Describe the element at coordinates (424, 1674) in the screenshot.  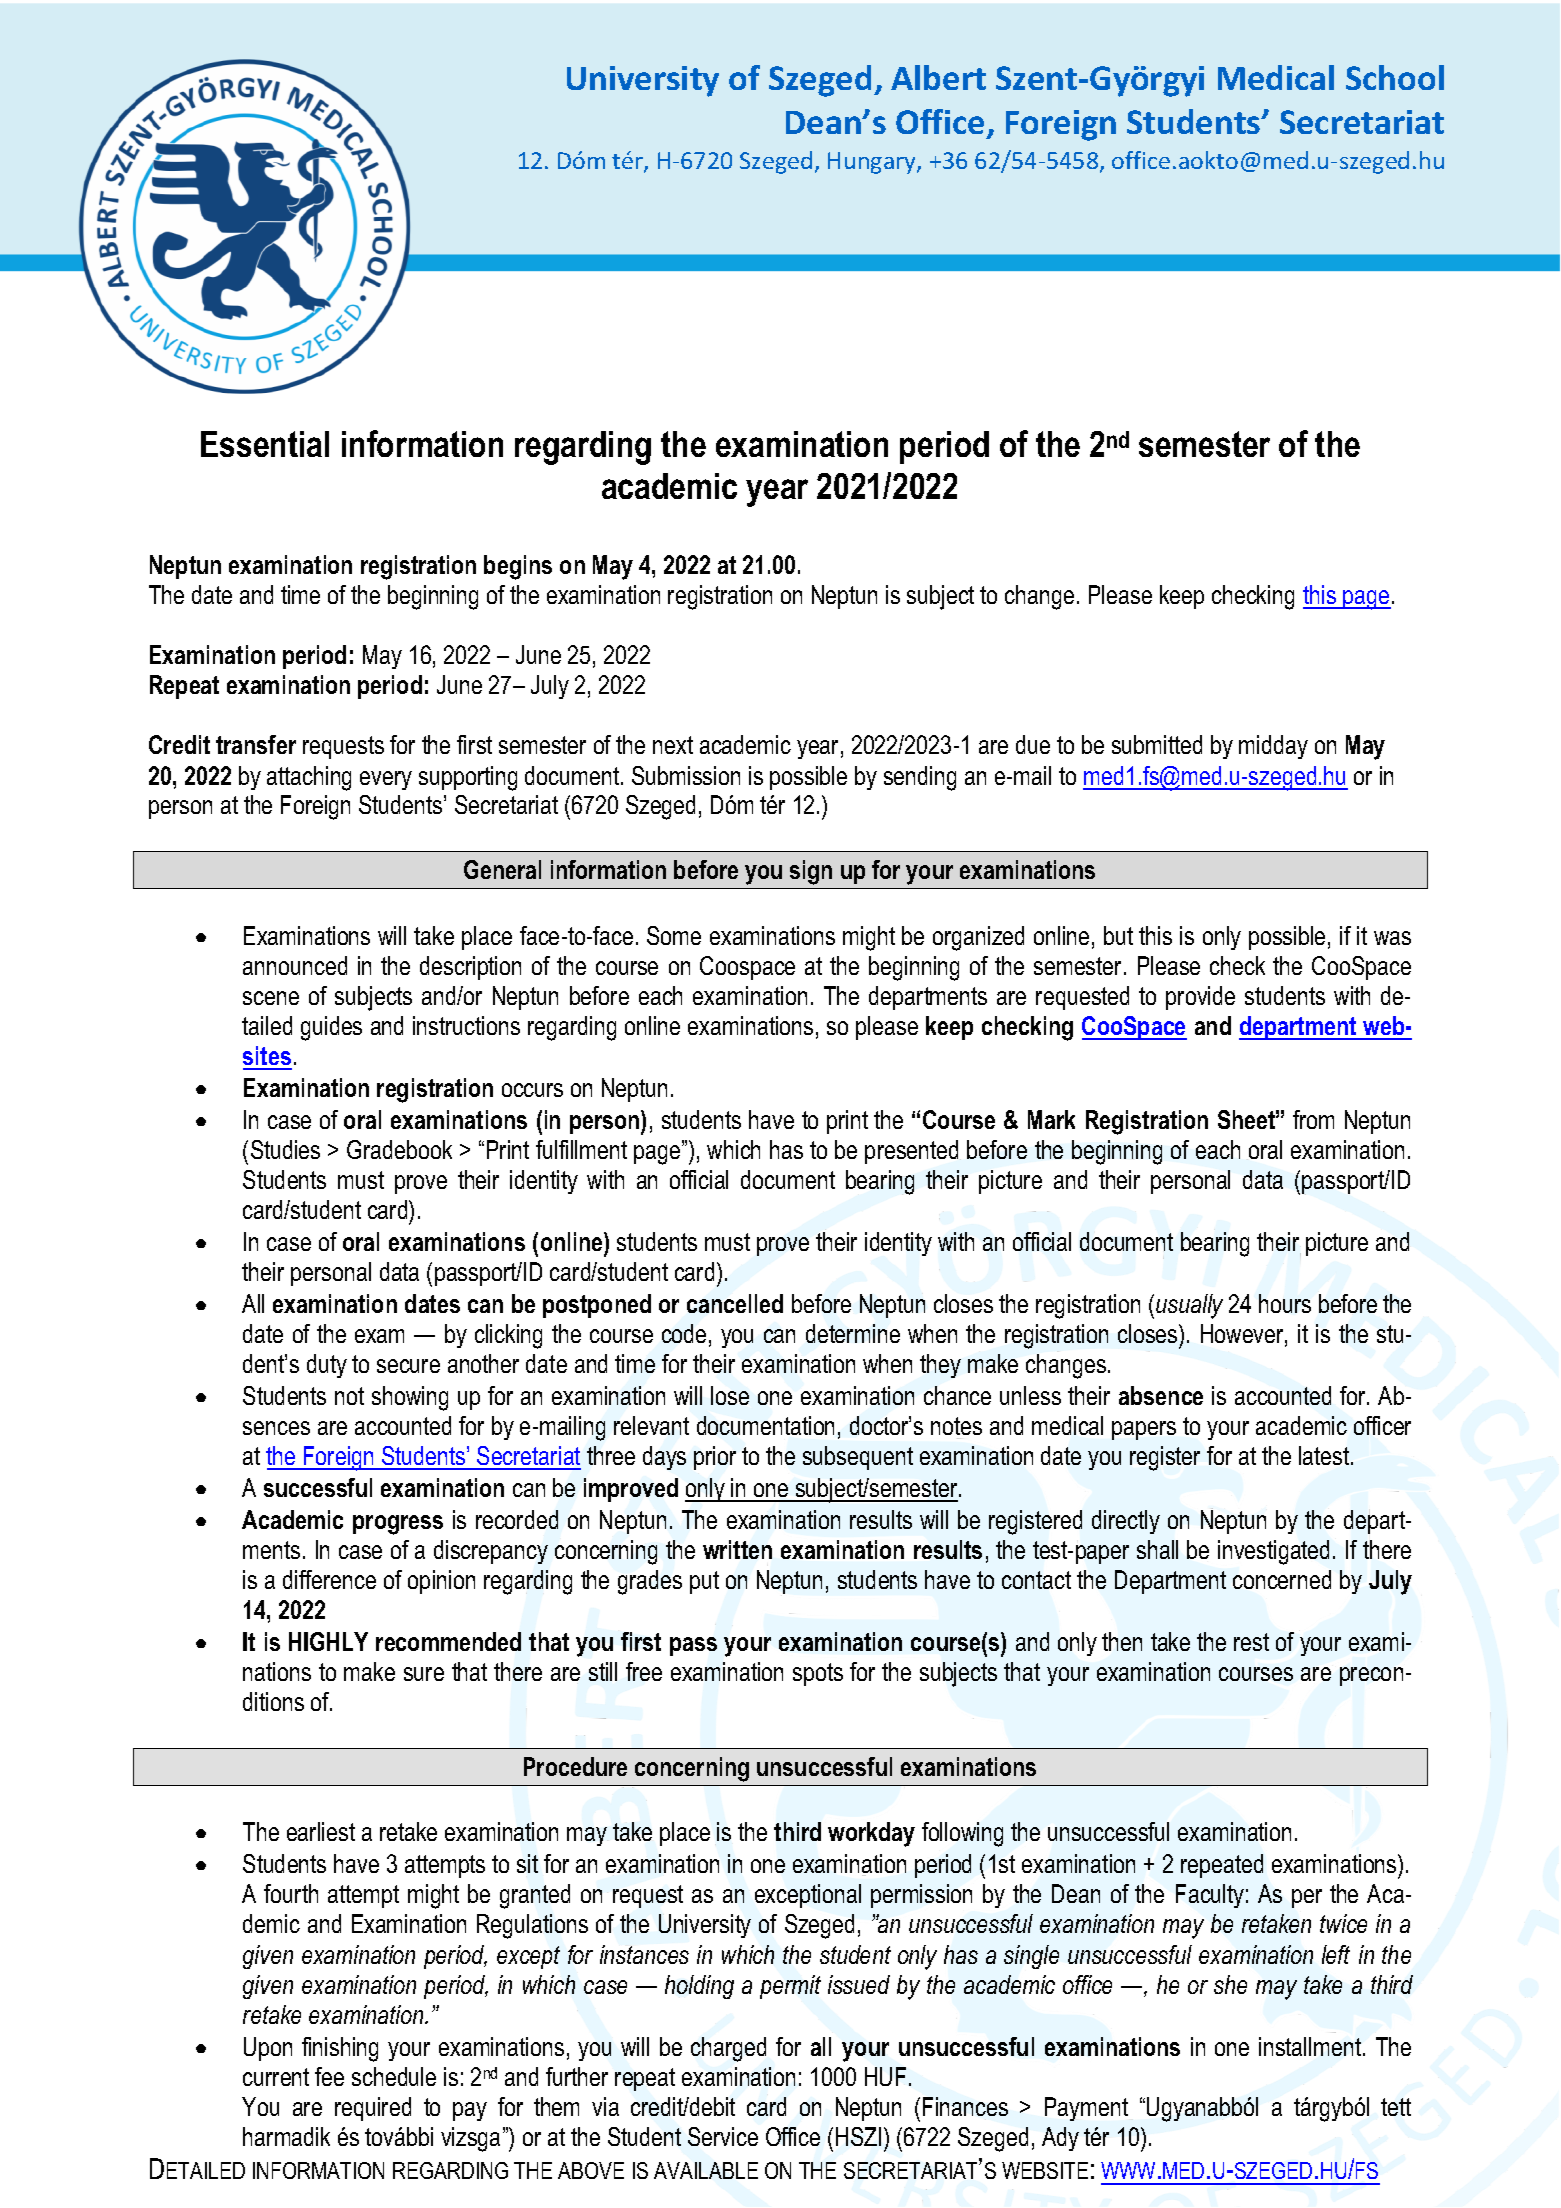
I see `sure` at that location.
